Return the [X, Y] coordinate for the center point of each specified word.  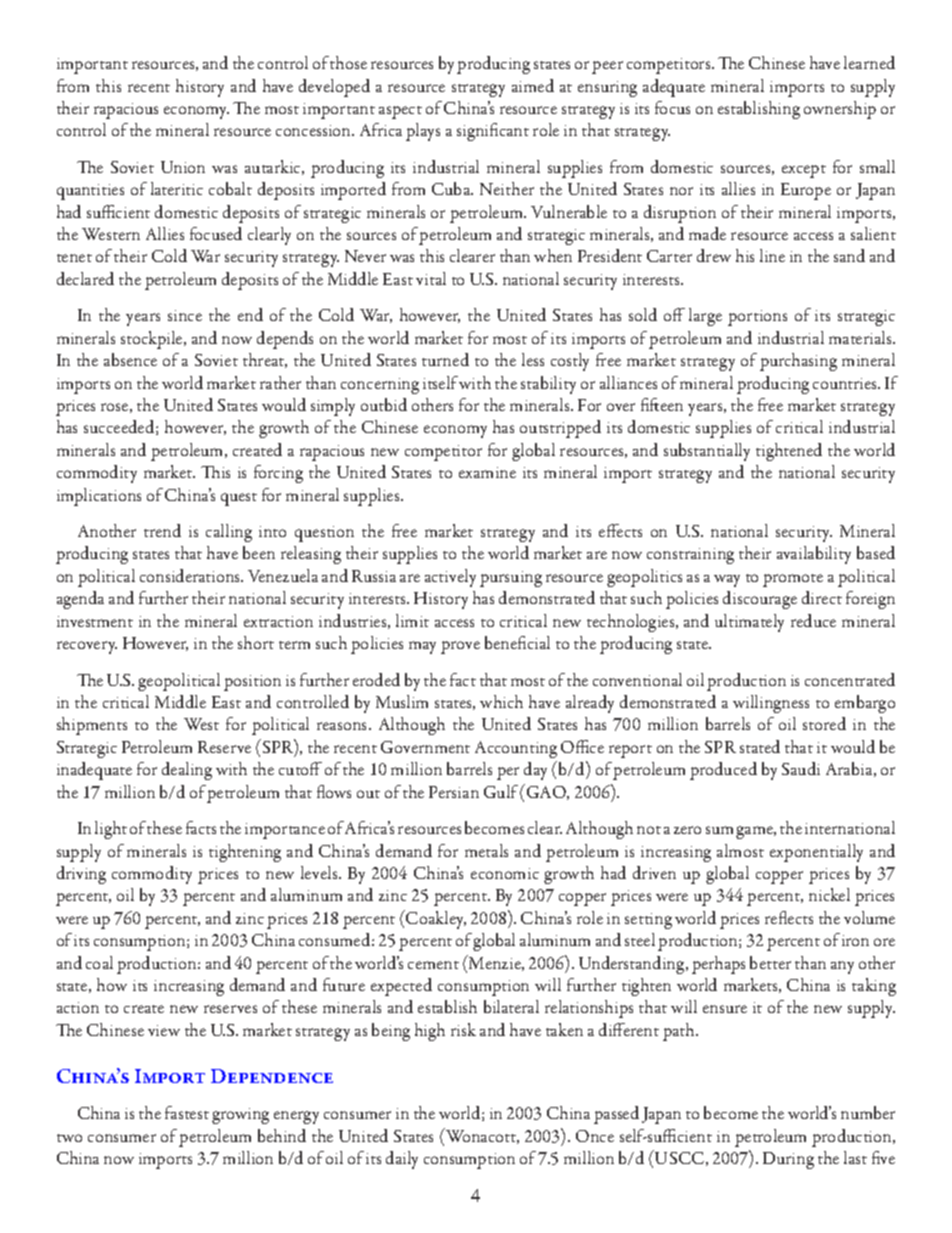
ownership [840, 110]
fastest [187, 1112]
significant [493, 132]
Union [183, 167]
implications [99, 497]
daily [402, 1160]
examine [487, 472]
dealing [187, 771]
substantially [707, 452]
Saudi [801, 768]
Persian [454, 792]
